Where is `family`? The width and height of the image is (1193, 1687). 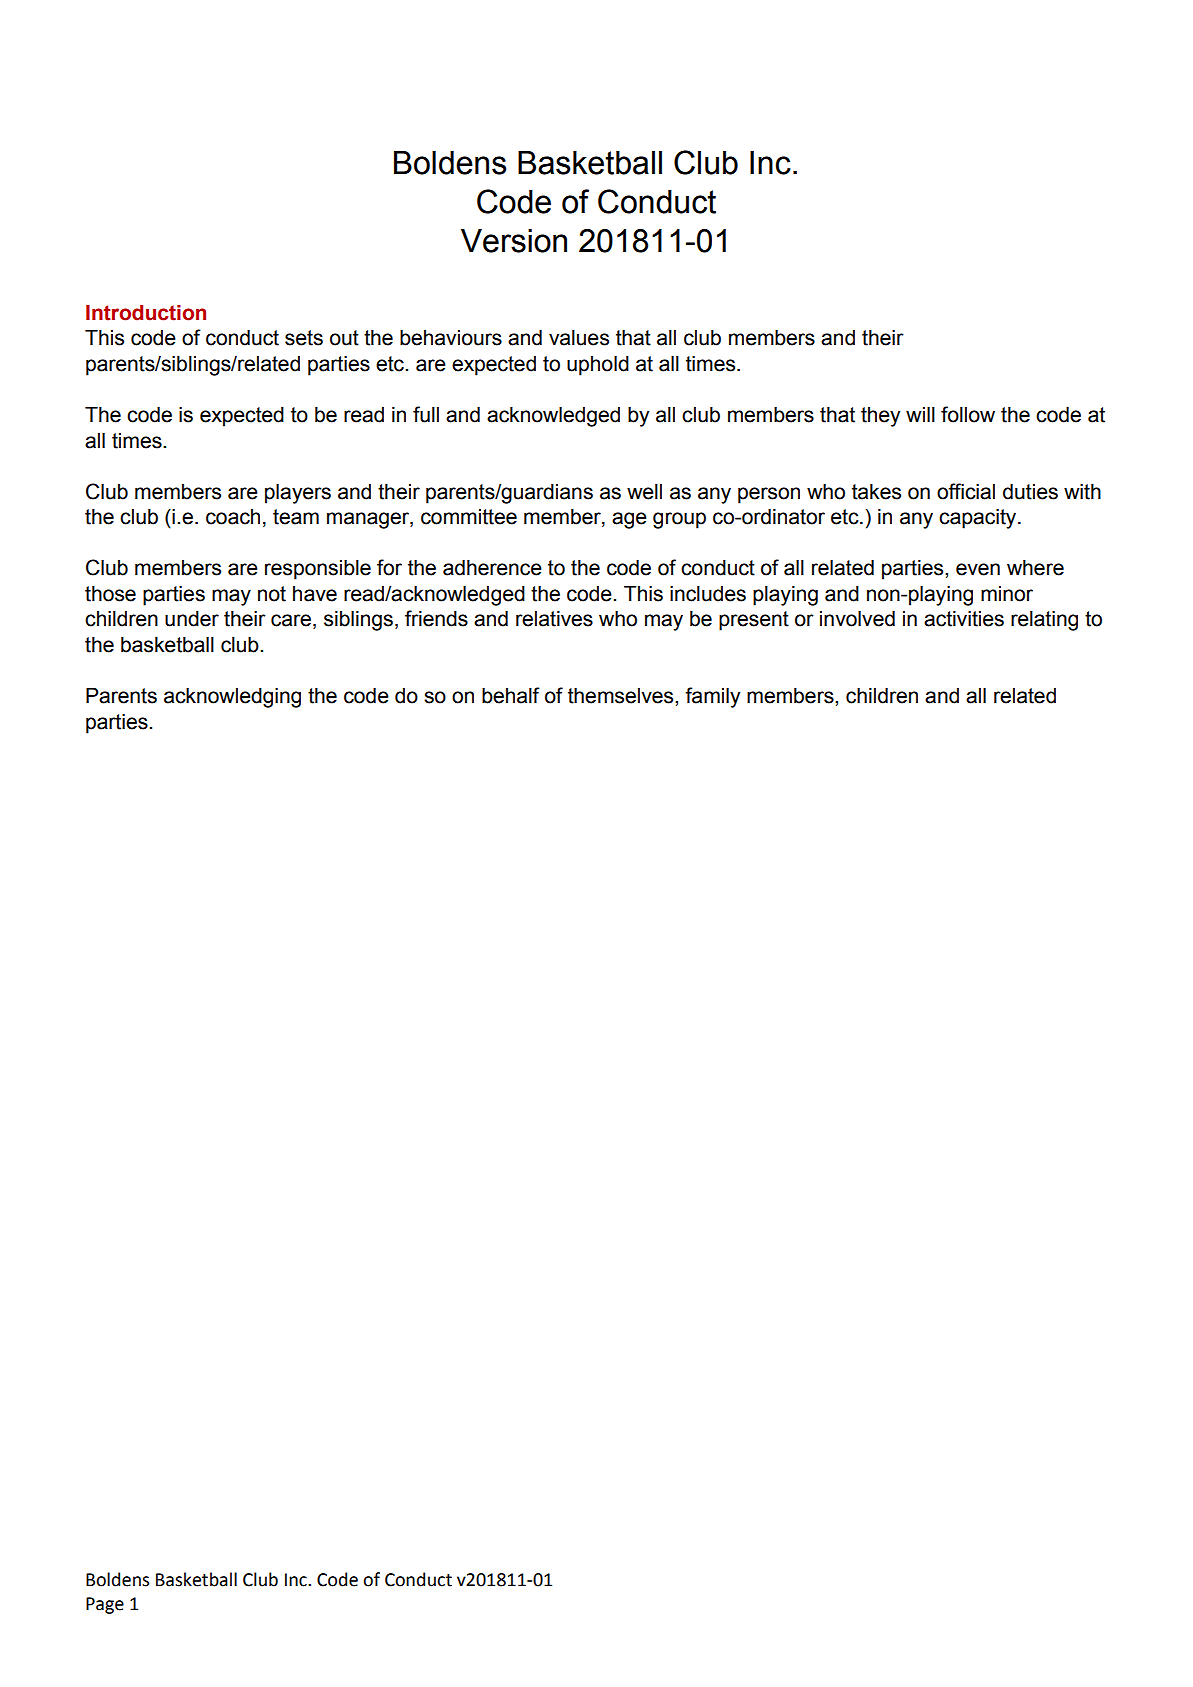
family is located at coordinates (713, 697).
